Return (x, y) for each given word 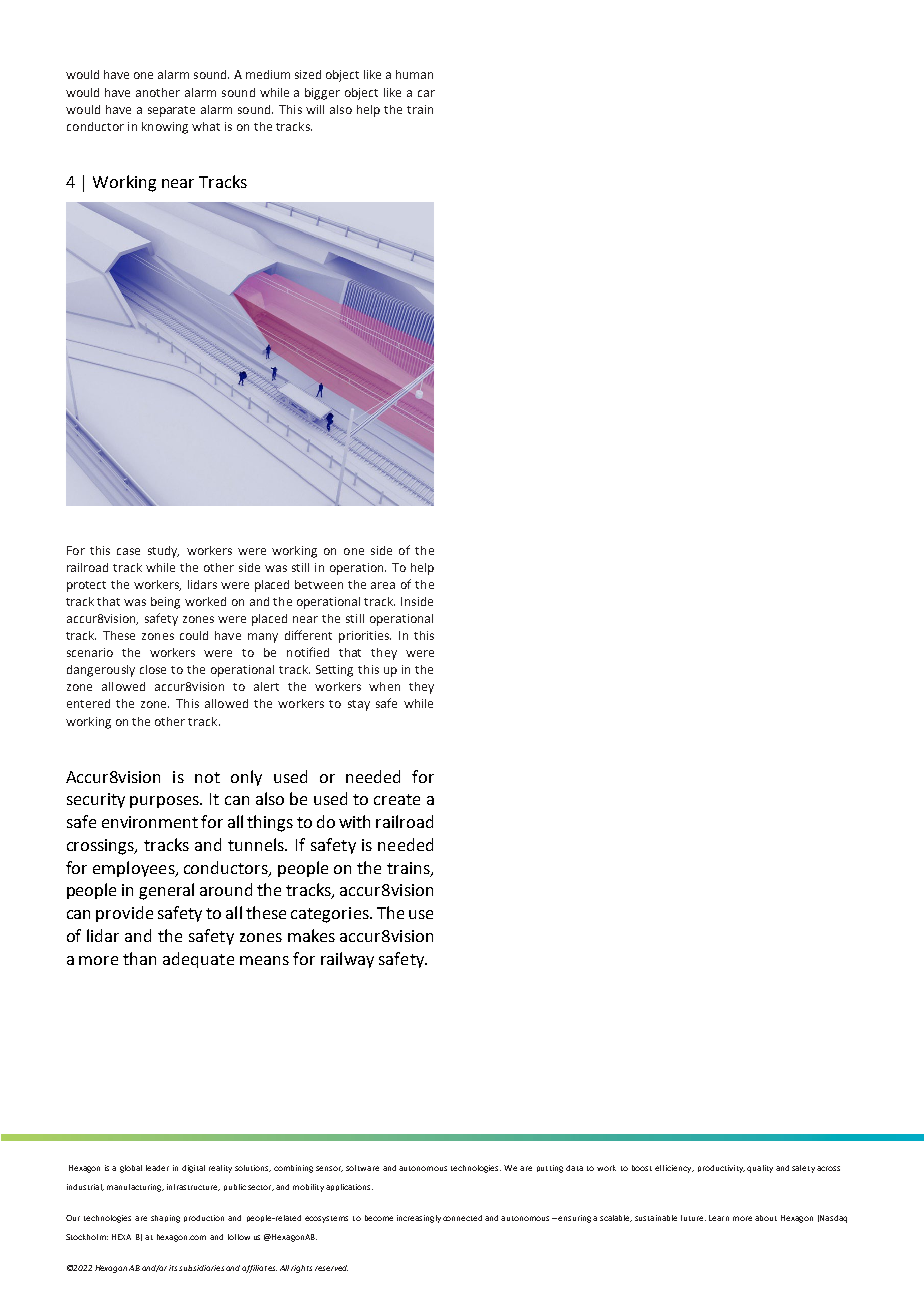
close (153, 669)
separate (171, 111)
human (414, 74)
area (383, 585)
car (426, 93)
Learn (719, 1218)
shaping (165, 1219)
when (384, 686)
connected (462, 1218)
